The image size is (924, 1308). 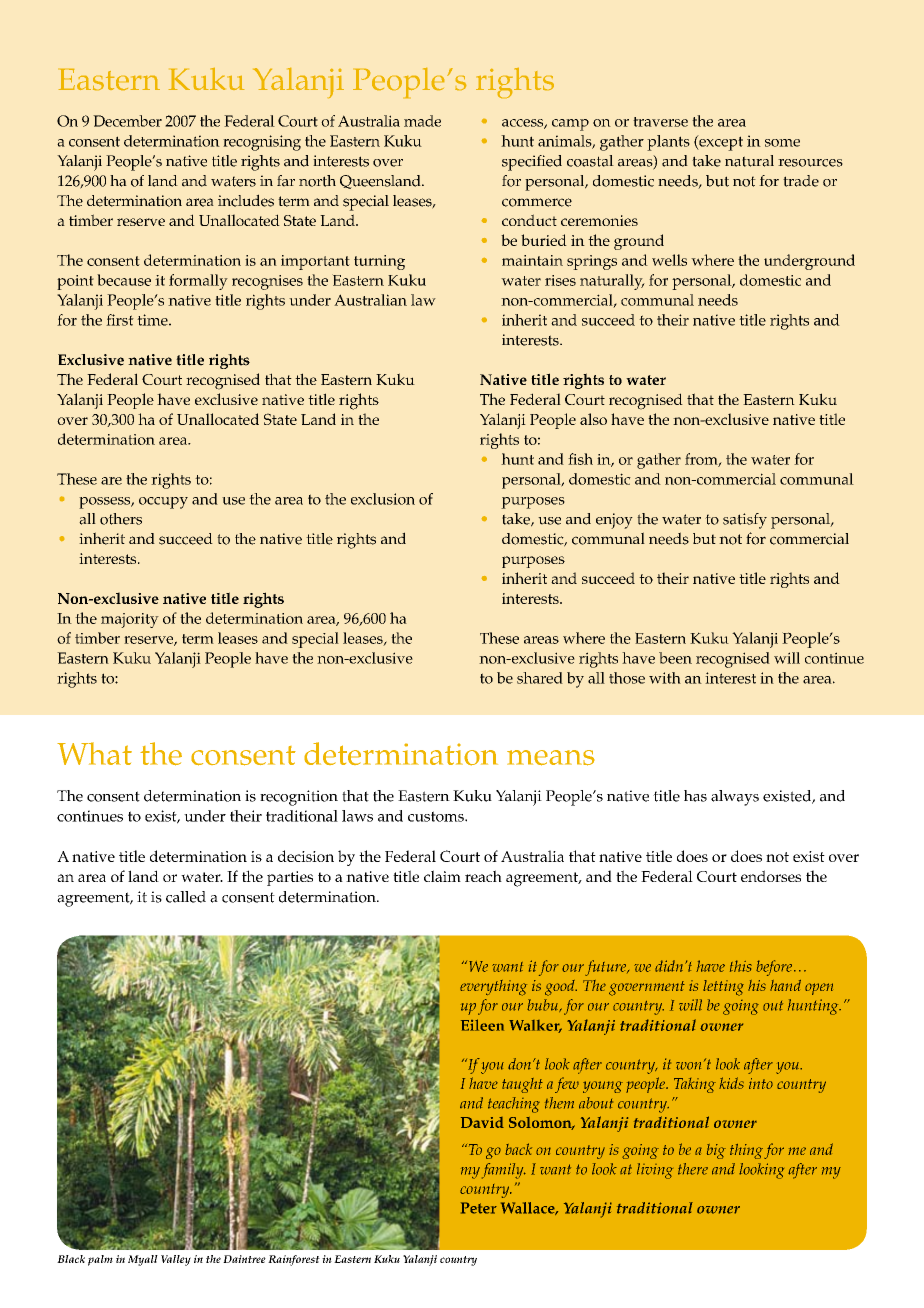 What do you see at coordinates (383, 499) in the screenshot?
I see `exclusion` at bounding box center [383, 499].
